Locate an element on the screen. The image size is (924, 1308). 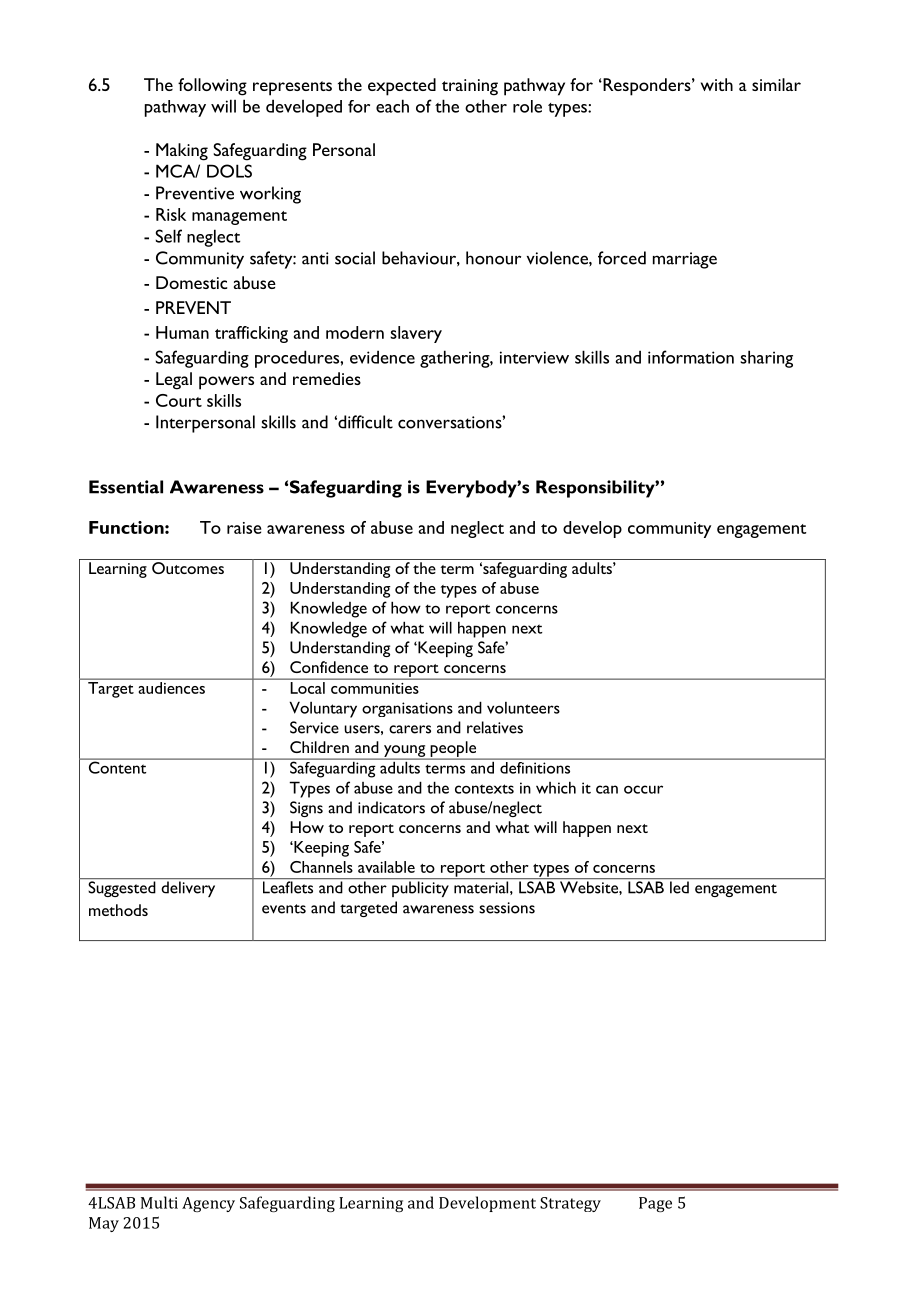
Page is located at coordinates (655, 1204).
